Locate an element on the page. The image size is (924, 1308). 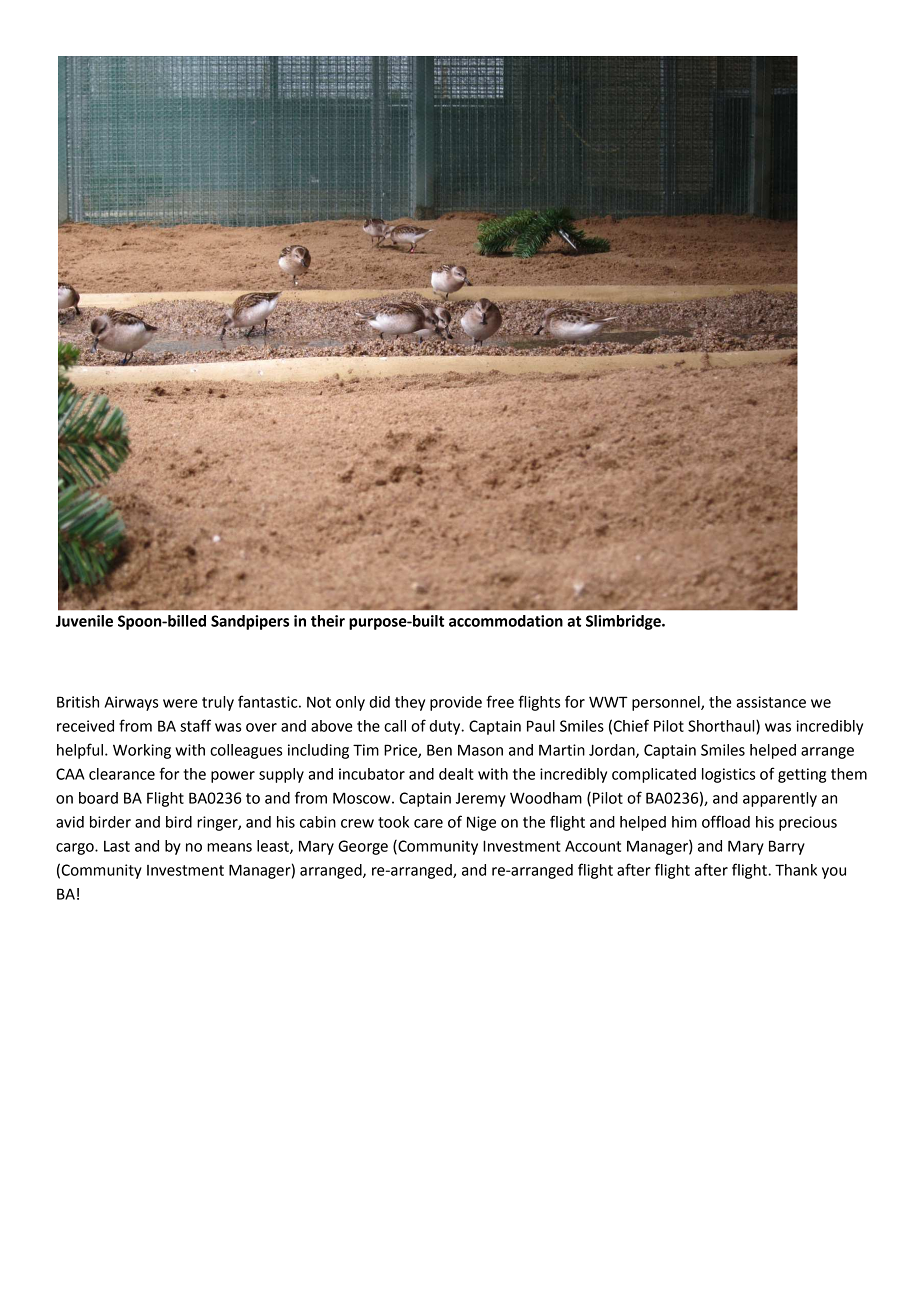
logistics is located at coordinates (728, 775).
